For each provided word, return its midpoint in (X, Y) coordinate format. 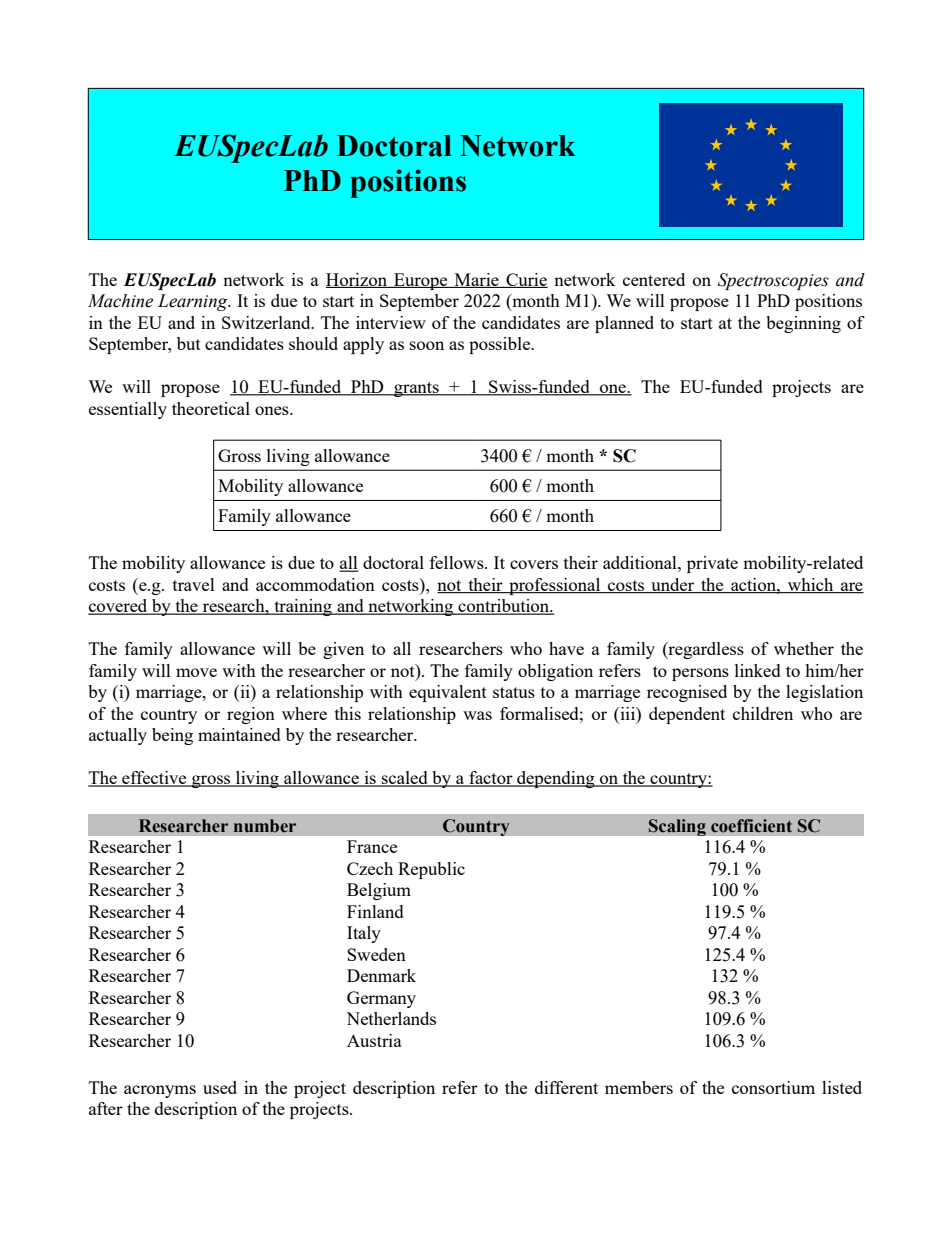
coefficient (751, 826)
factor (491, 779)
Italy (364, 934)
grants (416, 389)
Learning (194, 302)
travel (194, 584)
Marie (476, 280)
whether (804, 648)
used (220, 1087)
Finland (375, 911)
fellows (458, 562)
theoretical (211, 408)
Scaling (677, 827)
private (712, 564)
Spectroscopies (773, 281)
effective (154, 779)
